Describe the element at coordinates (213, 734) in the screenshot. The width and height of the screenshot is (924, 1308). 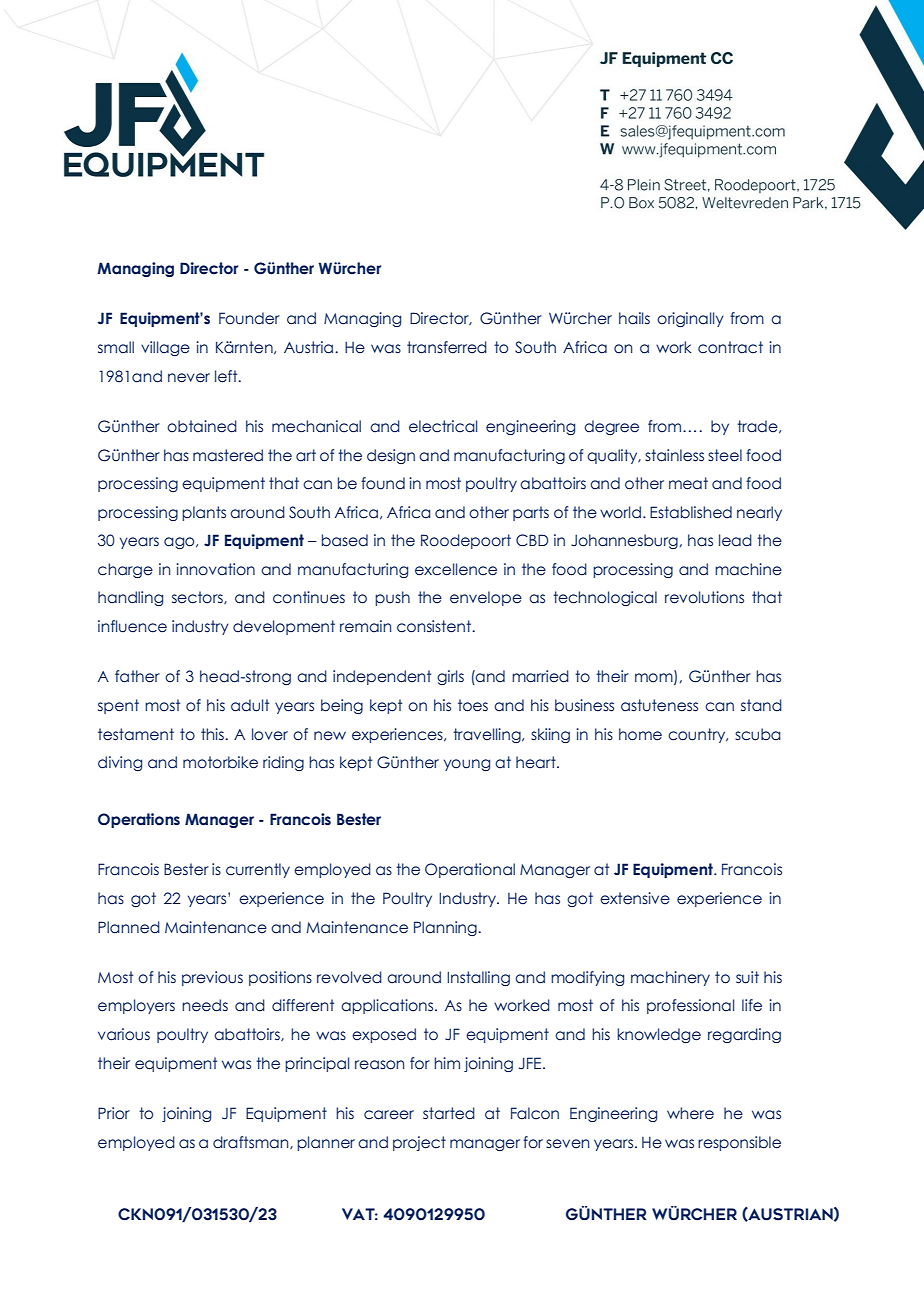
I see `this` at that location.
